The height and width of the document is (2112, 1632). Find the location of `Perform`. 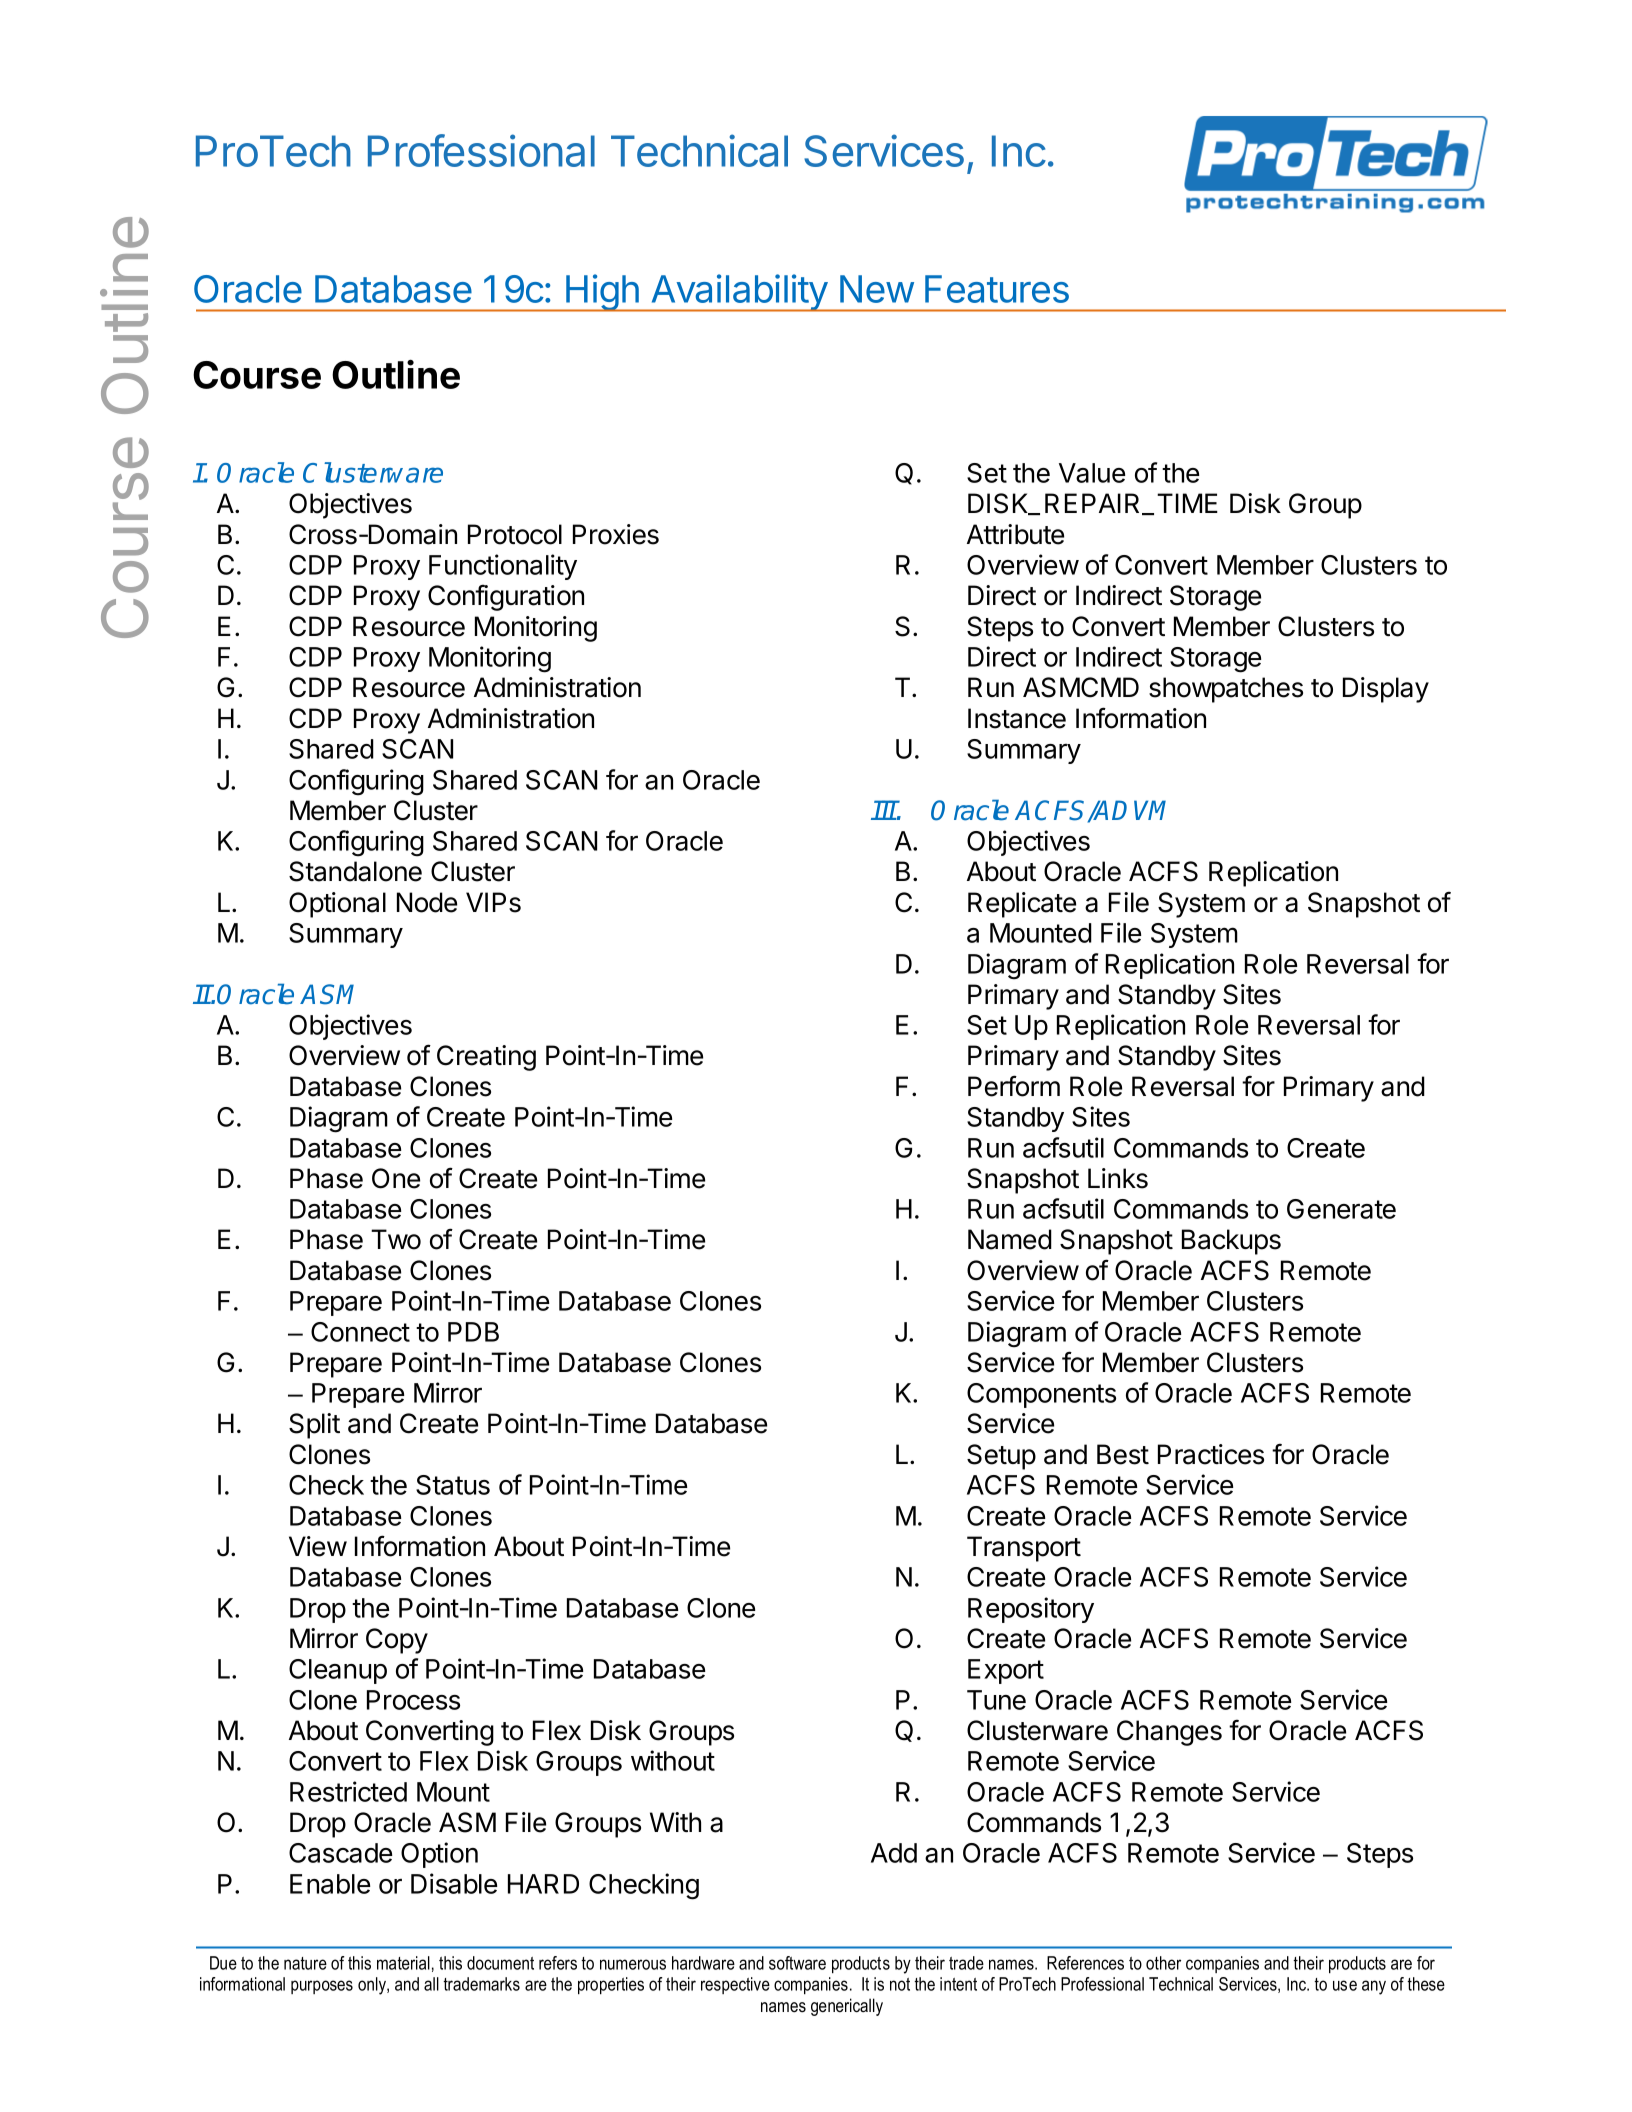

Perform is located at coordinates (1014, 1086).
